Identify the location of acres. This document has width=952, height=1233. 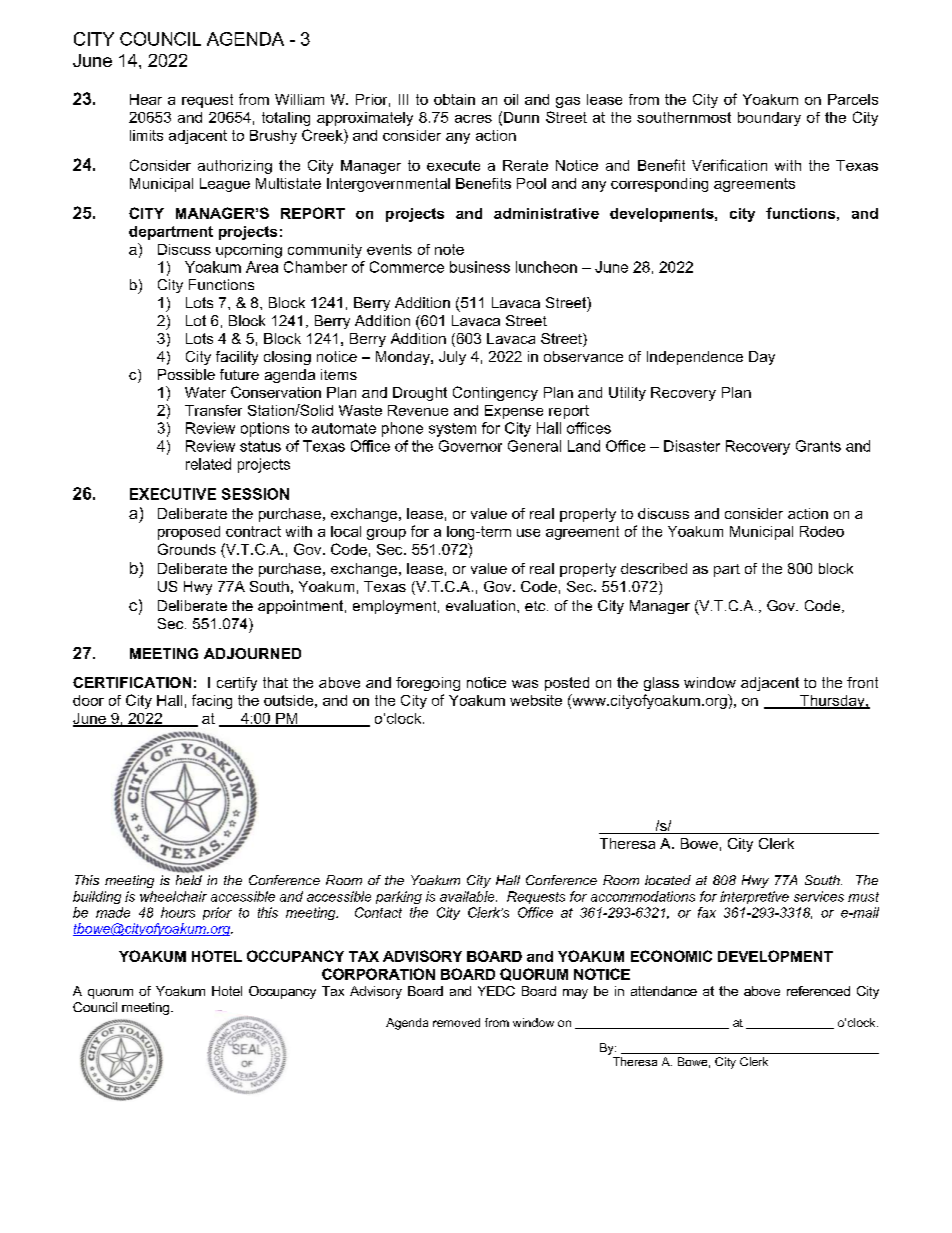
(473, 119).
